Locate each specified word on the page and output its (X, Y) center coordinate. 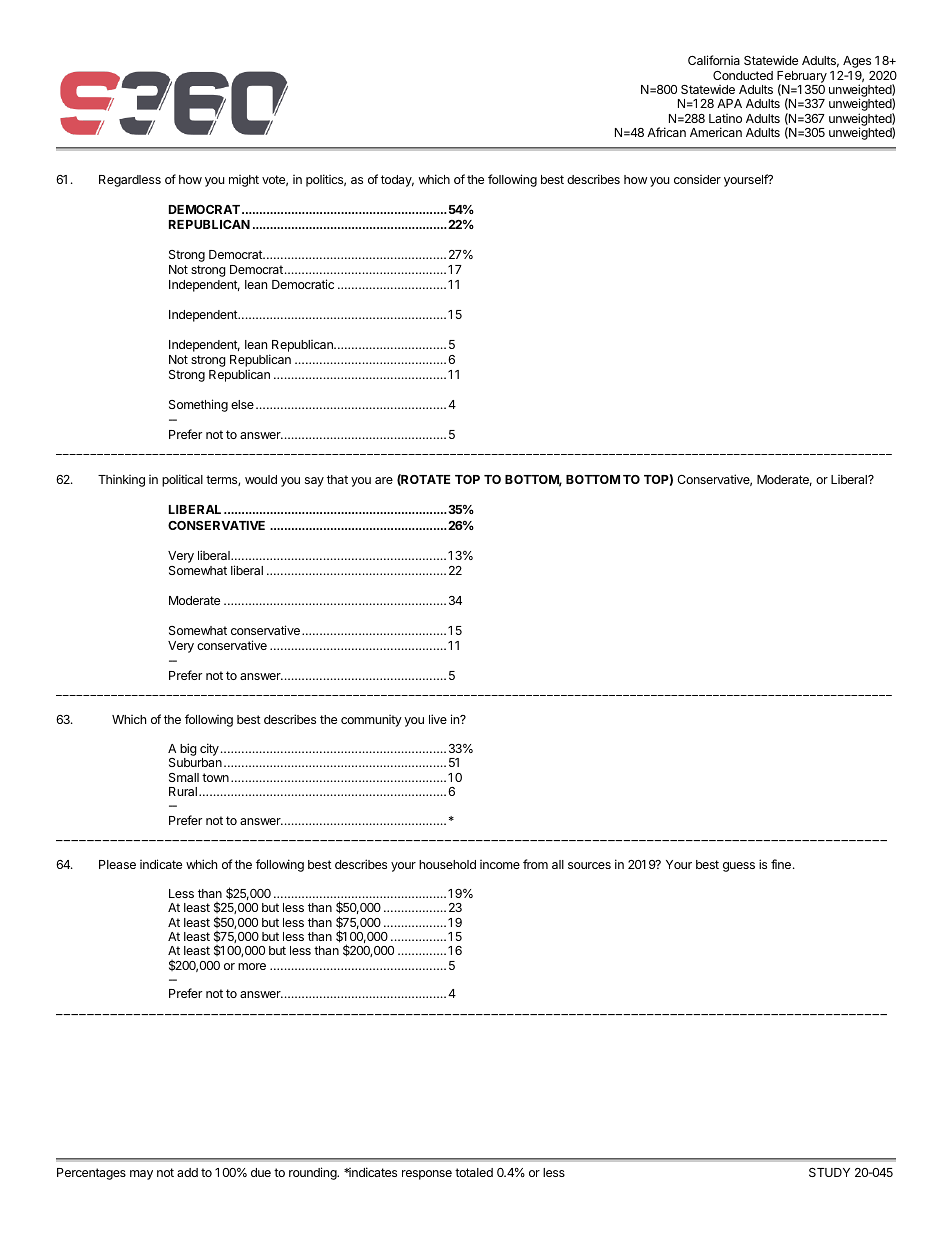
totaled (474, 1172)
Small (184, 777)
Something (198, 405)
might (244, 181)
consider (697, 179)
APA (729, 103)
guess (739, 867)
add (187, 1172)
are (384, 480)
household (447, 864)
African (666, 132)
